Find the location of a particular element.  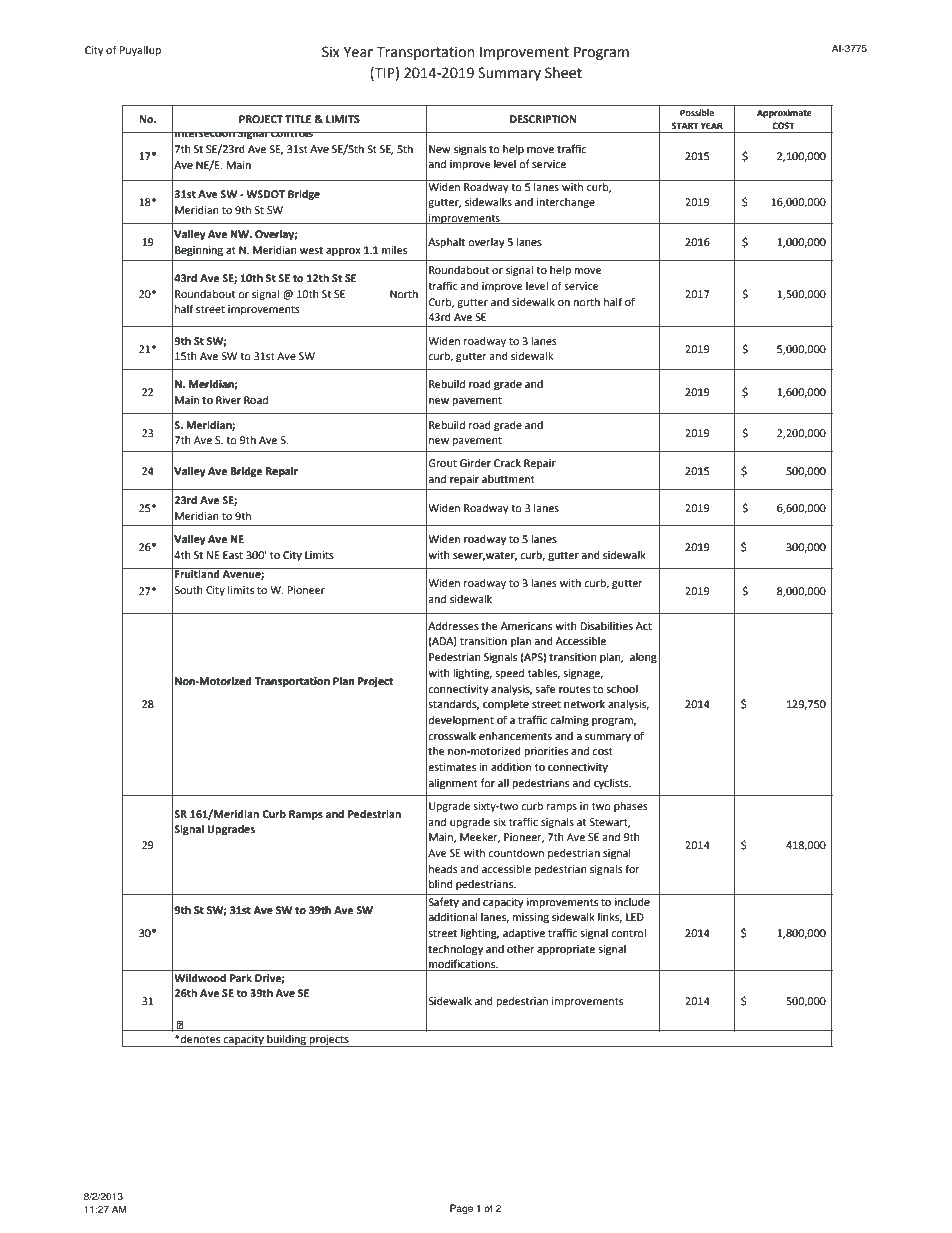

East is located at coordinates (233, 555).
